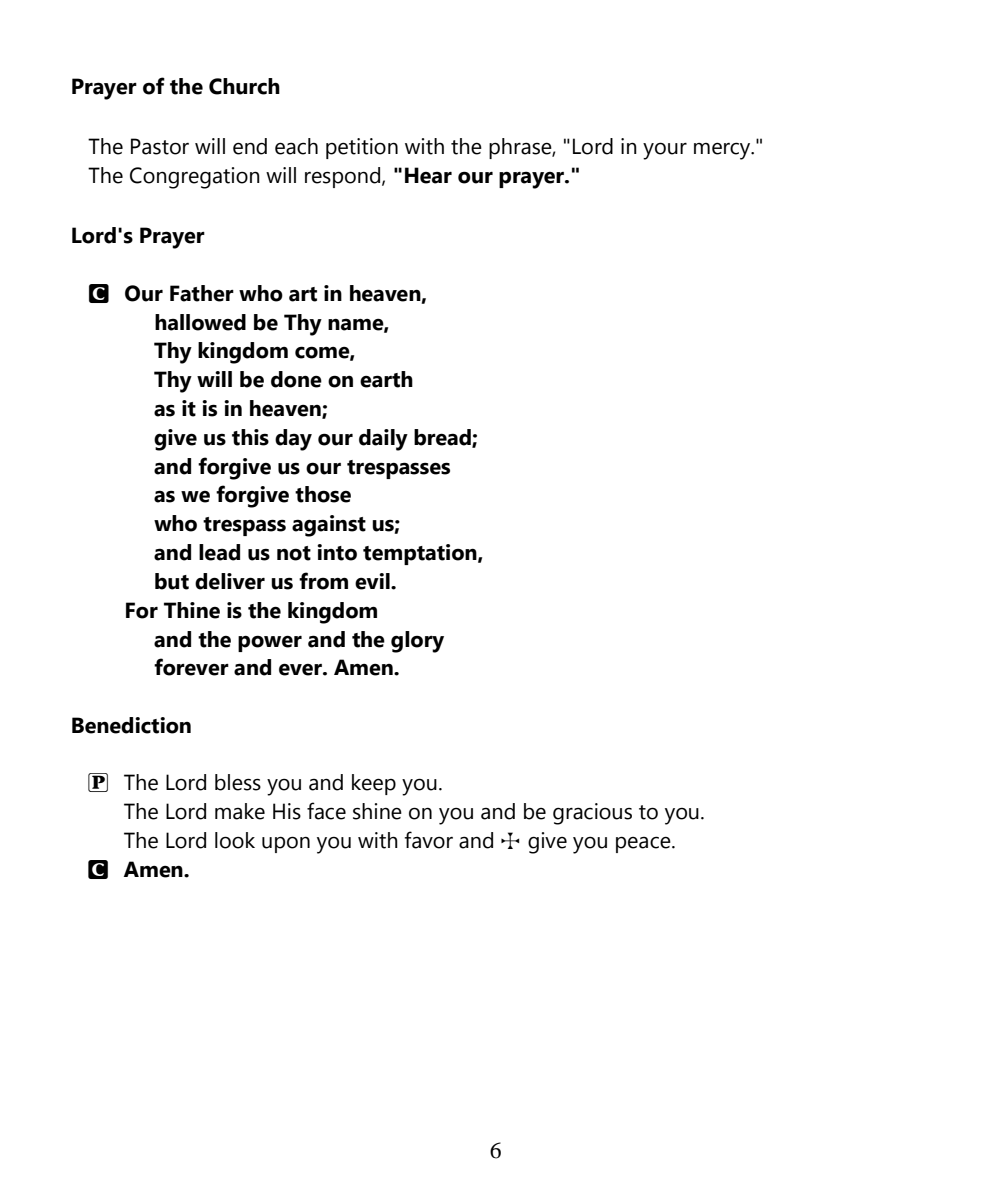 This page has width=991, height=1204. I want to click on Hear, so click(428, 175).
